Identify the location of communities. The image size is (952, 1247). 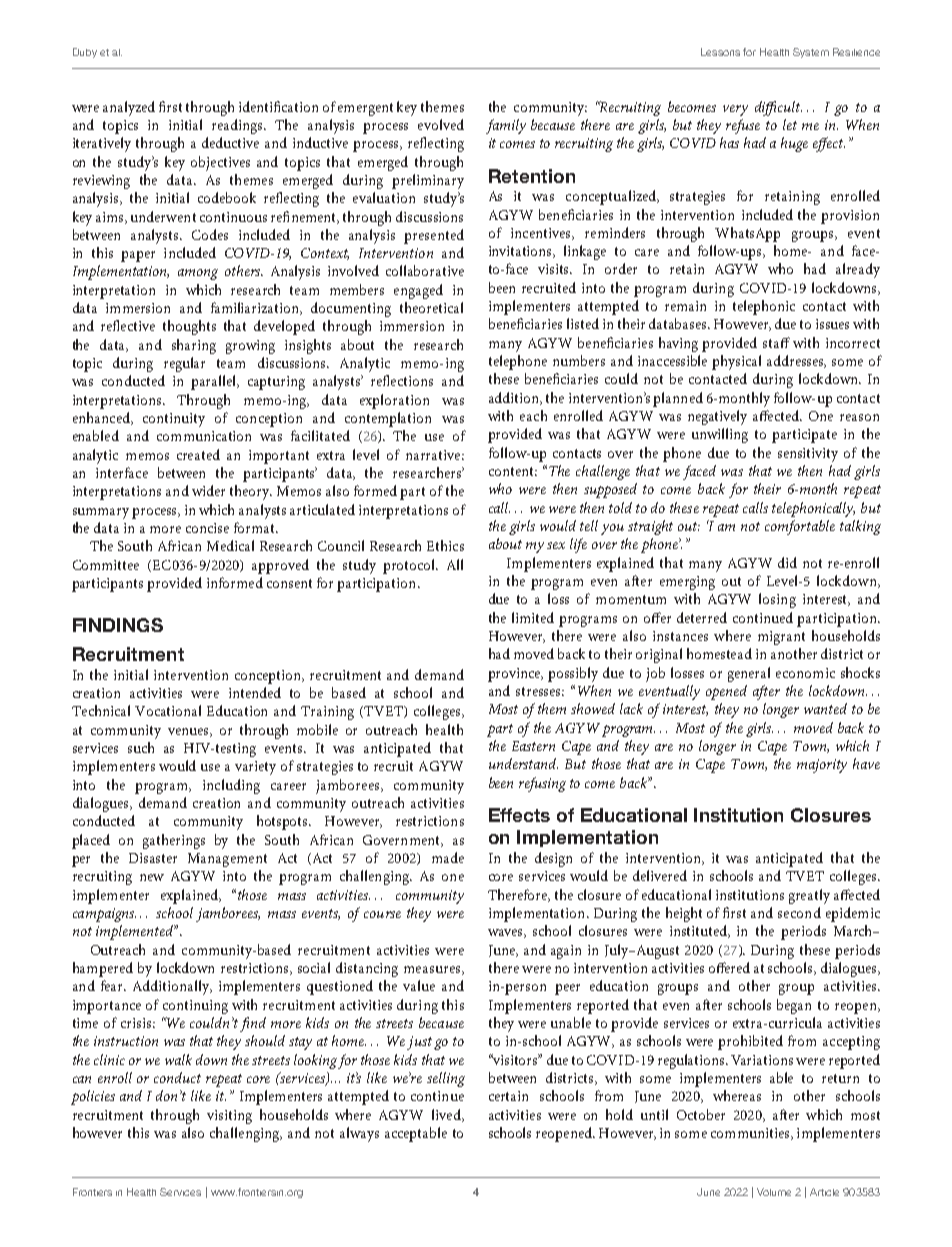
(751, 1134).
